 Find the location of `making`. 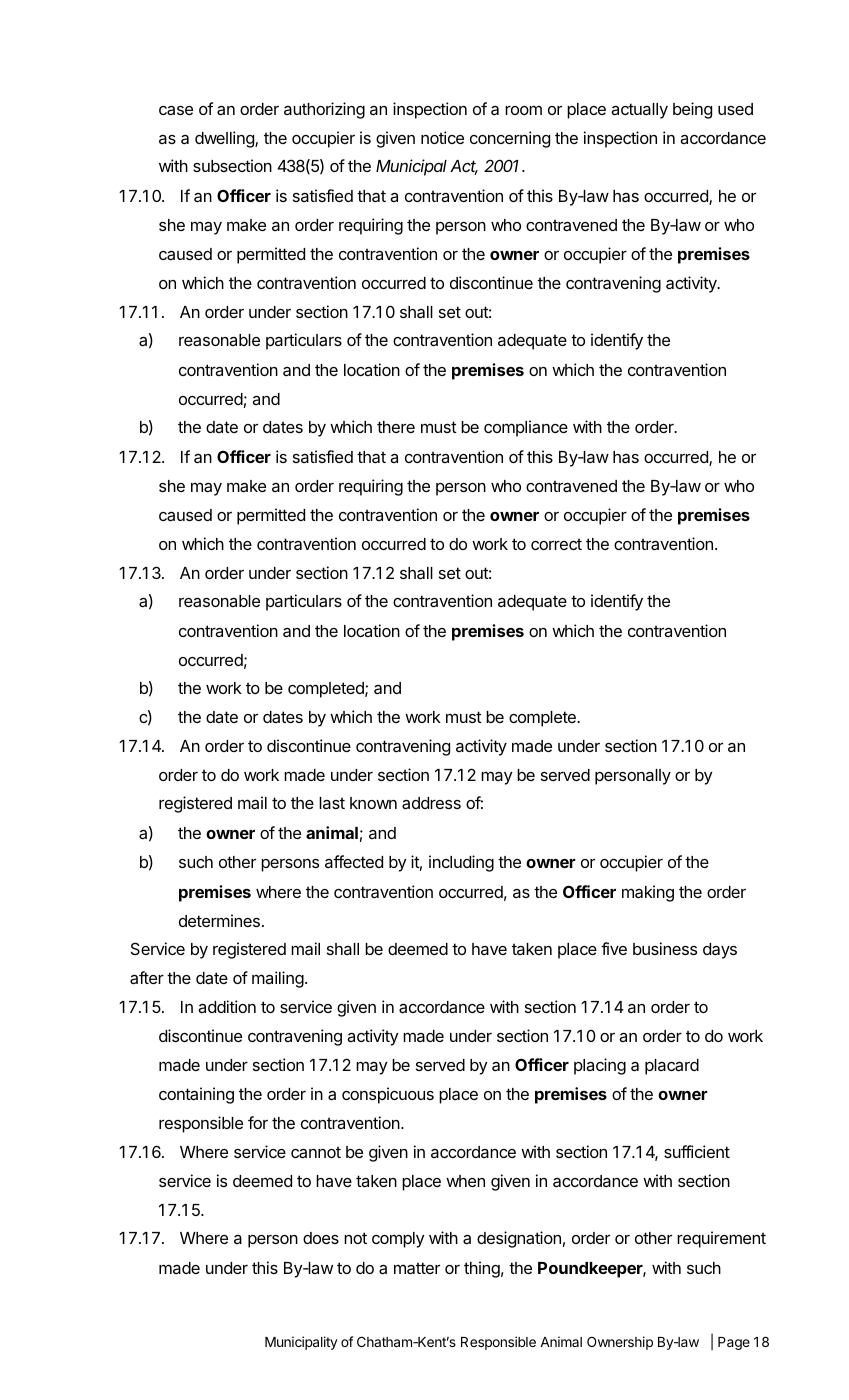

making is located at coordinates (648, 893).
